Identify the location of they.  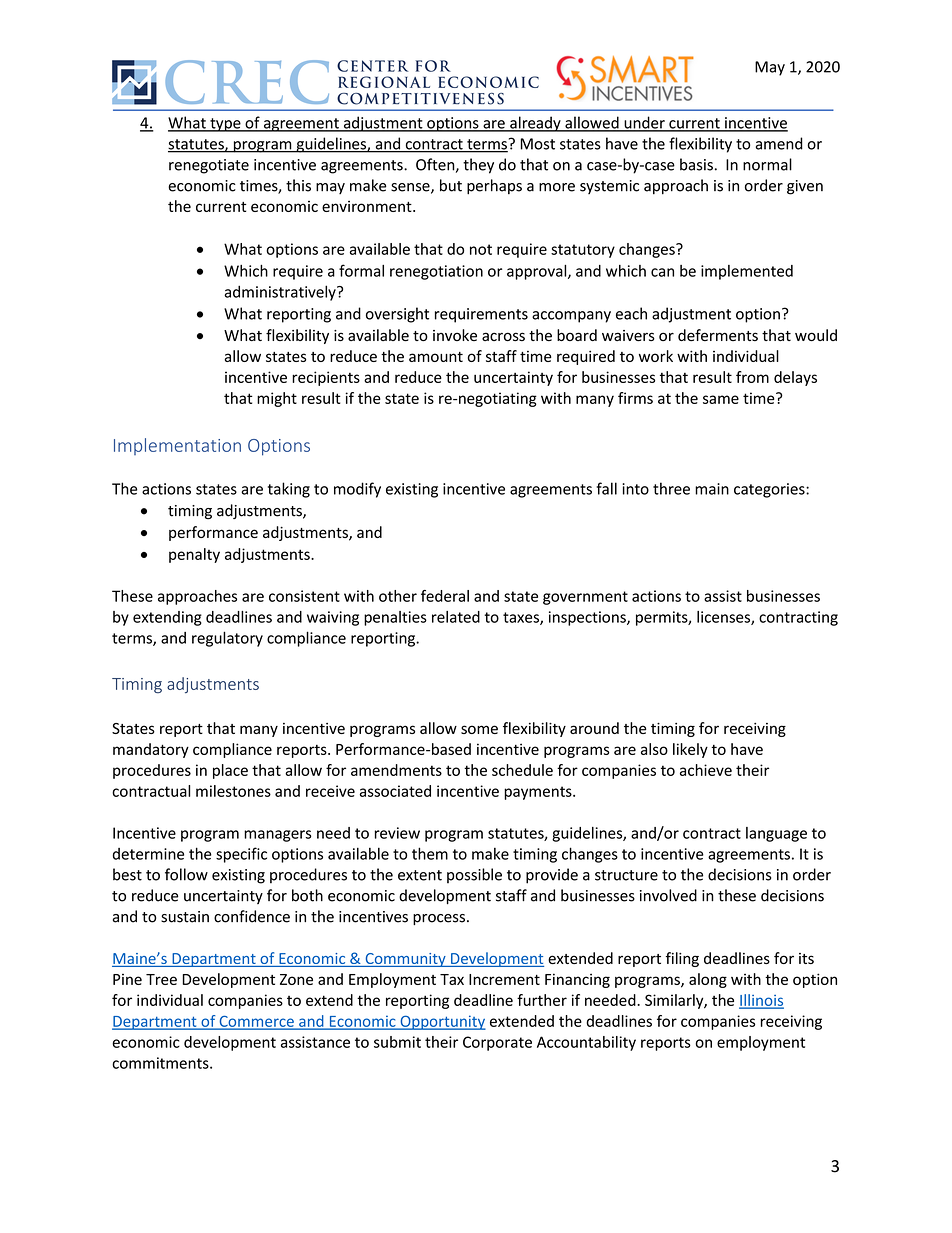
(478, 166).
